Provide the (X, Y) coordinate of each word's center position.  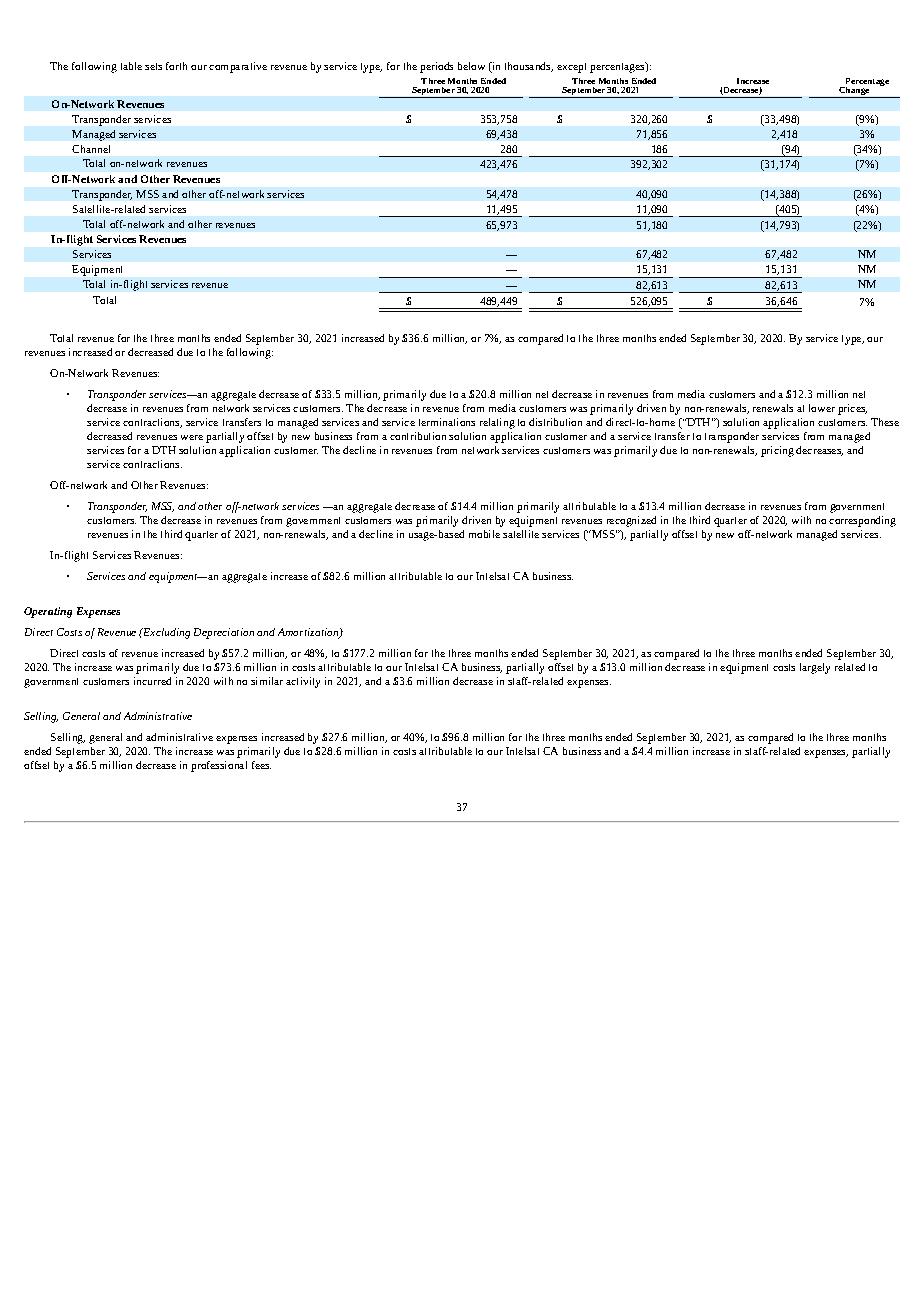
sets (153, 66)
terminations (447, 422)
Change (854, 92)
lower (822, 408)
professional (219, 766)
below (471, 66)
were (192, 437)
